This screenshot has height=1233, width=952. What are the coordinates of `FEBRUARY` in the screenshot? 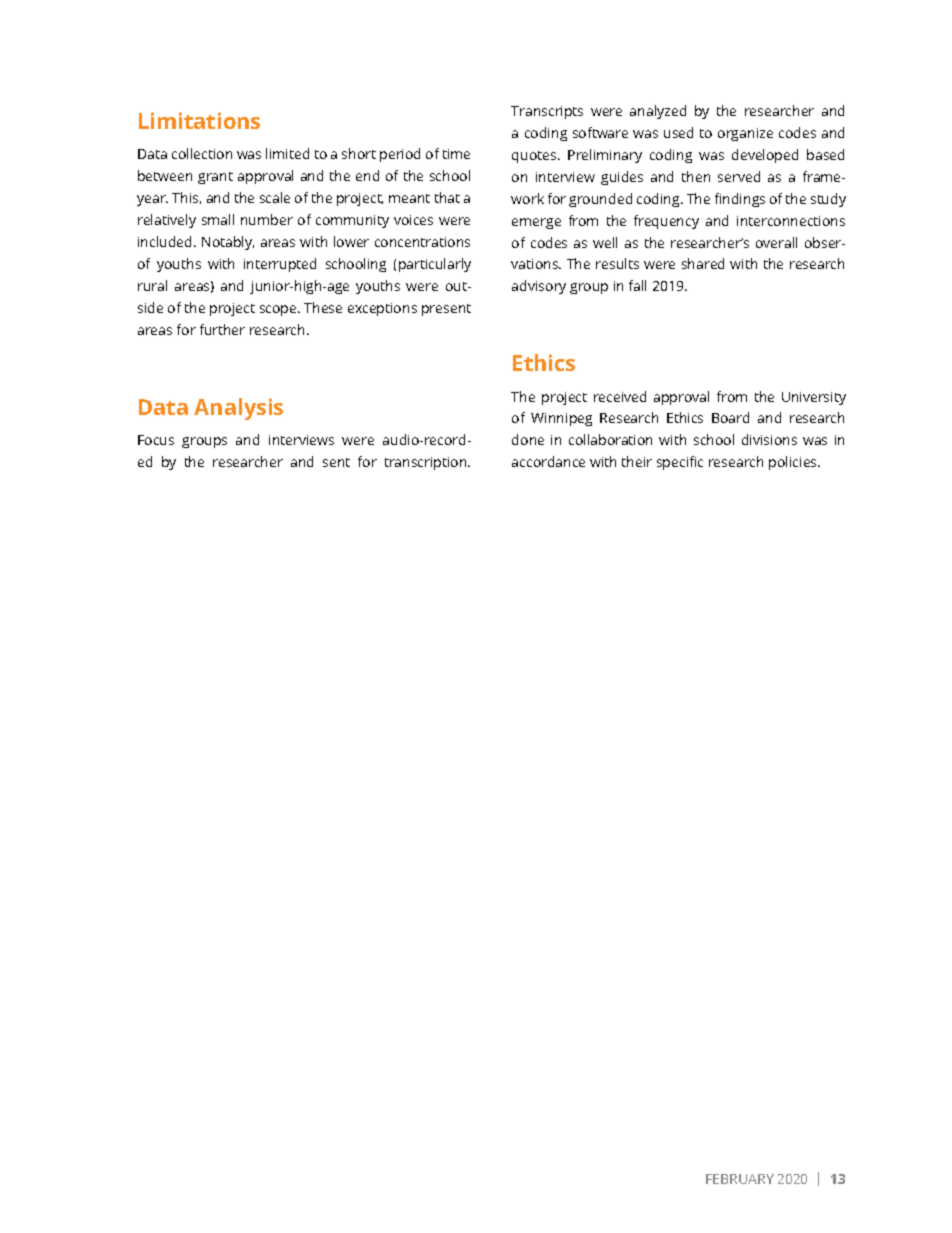 It's located at (740, 1179).
